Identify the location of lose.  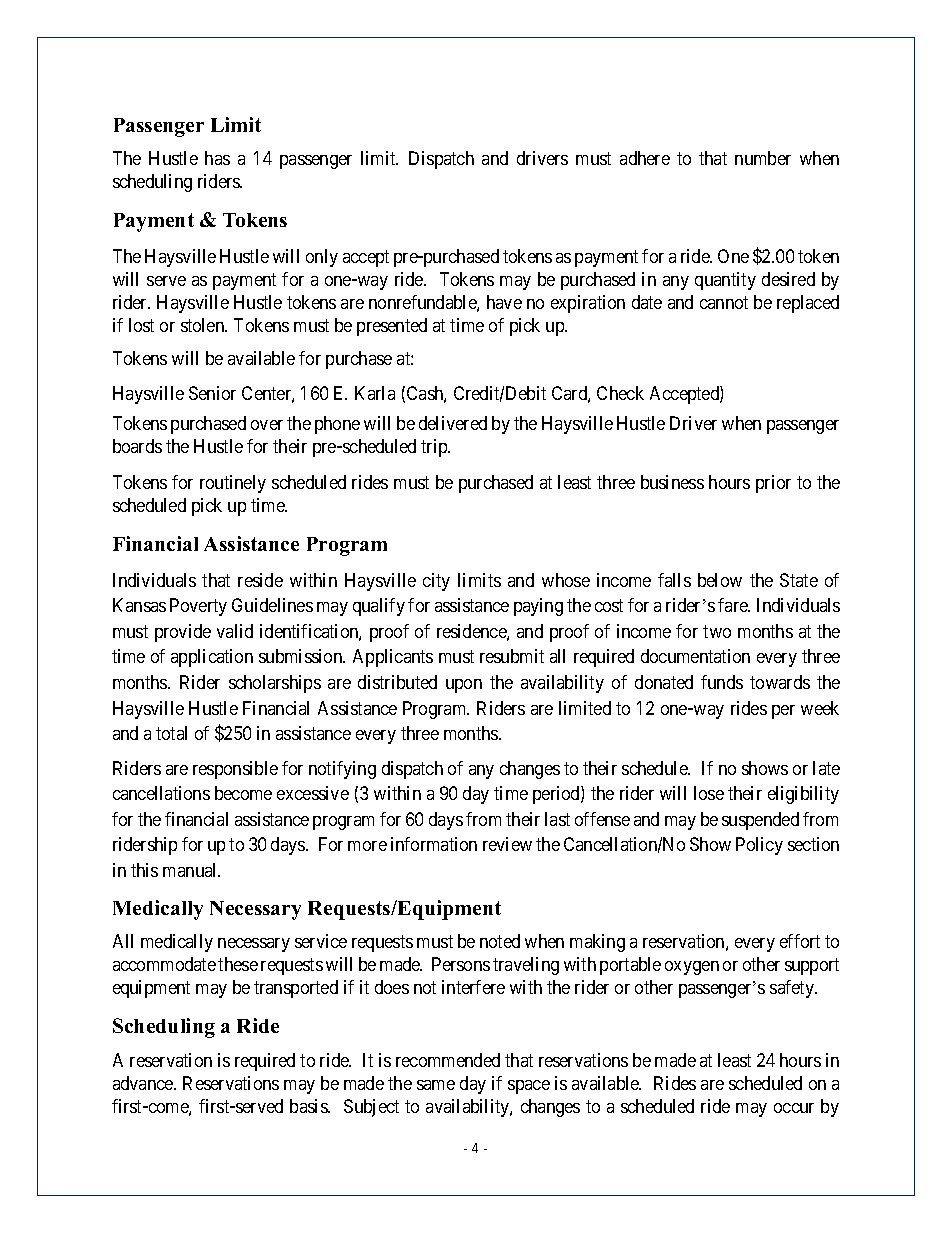
(709, 793).
